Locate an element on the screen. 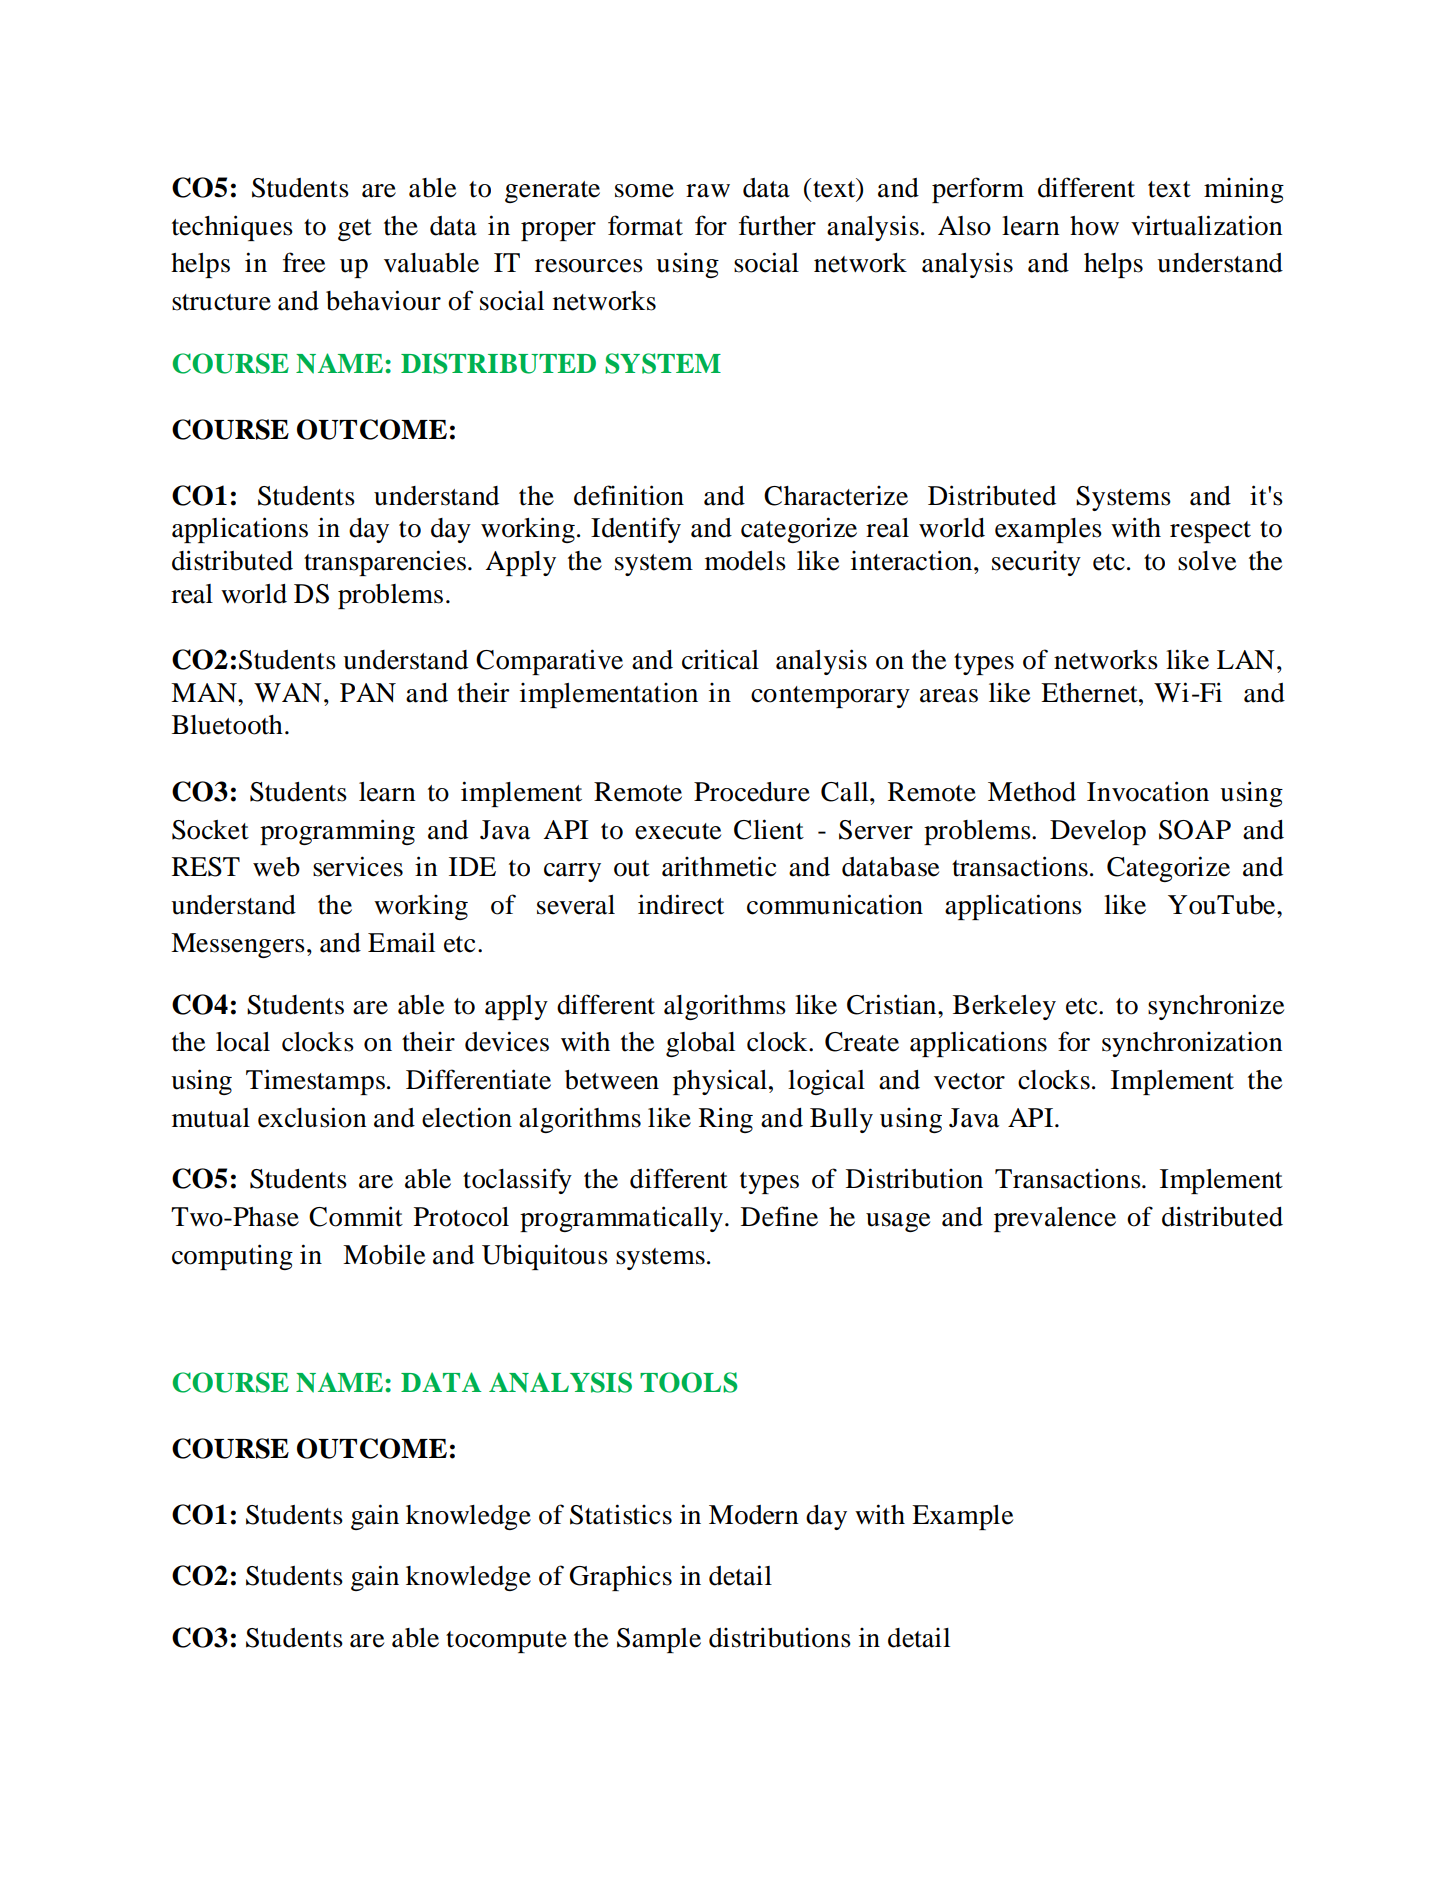 The height and width of the screenshot is (1884, 1456). Graphics is located at coordinates (620, 1578).
